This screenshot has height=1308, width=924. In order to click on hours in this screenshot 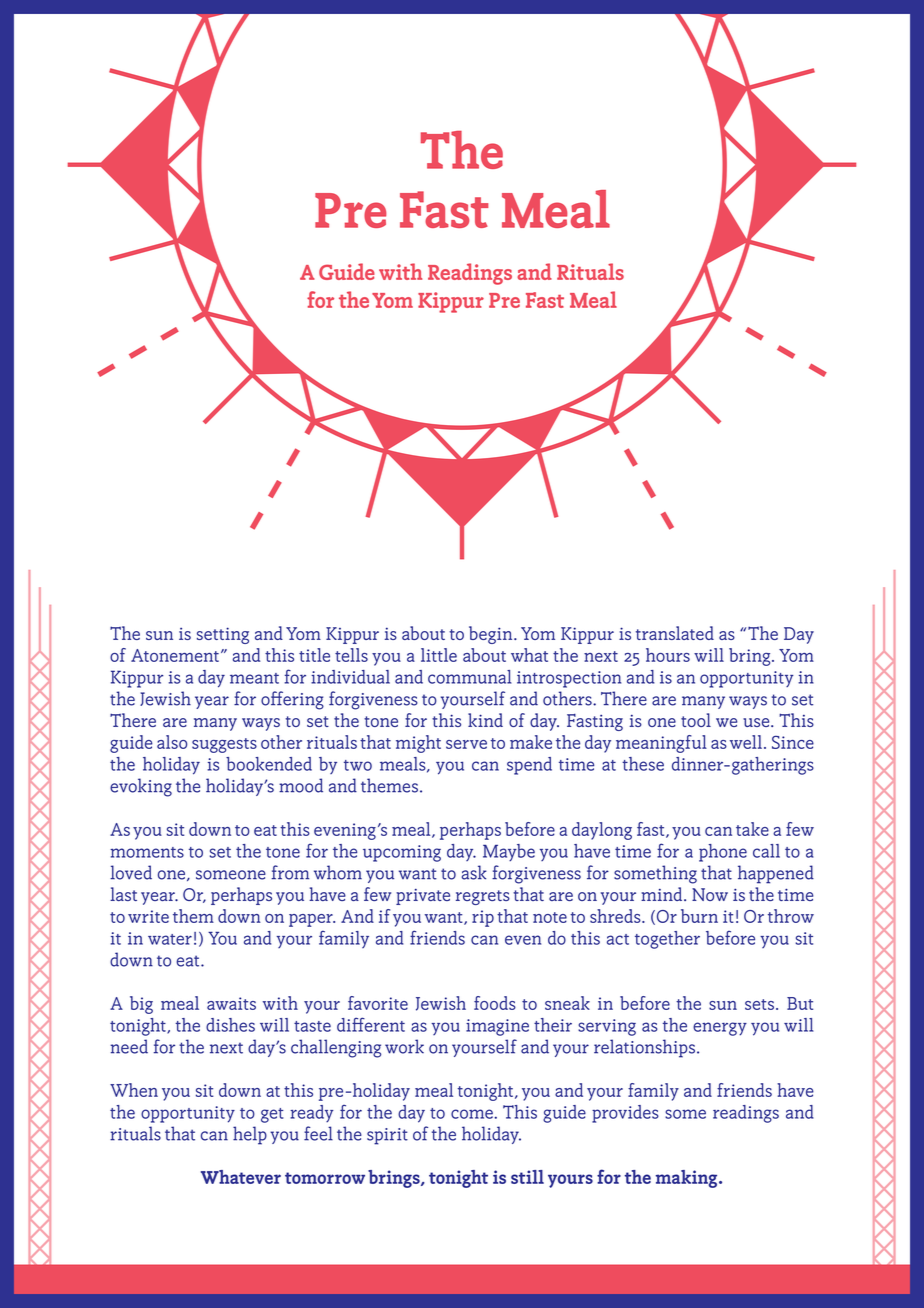, I will do `click(668, 655)`.
